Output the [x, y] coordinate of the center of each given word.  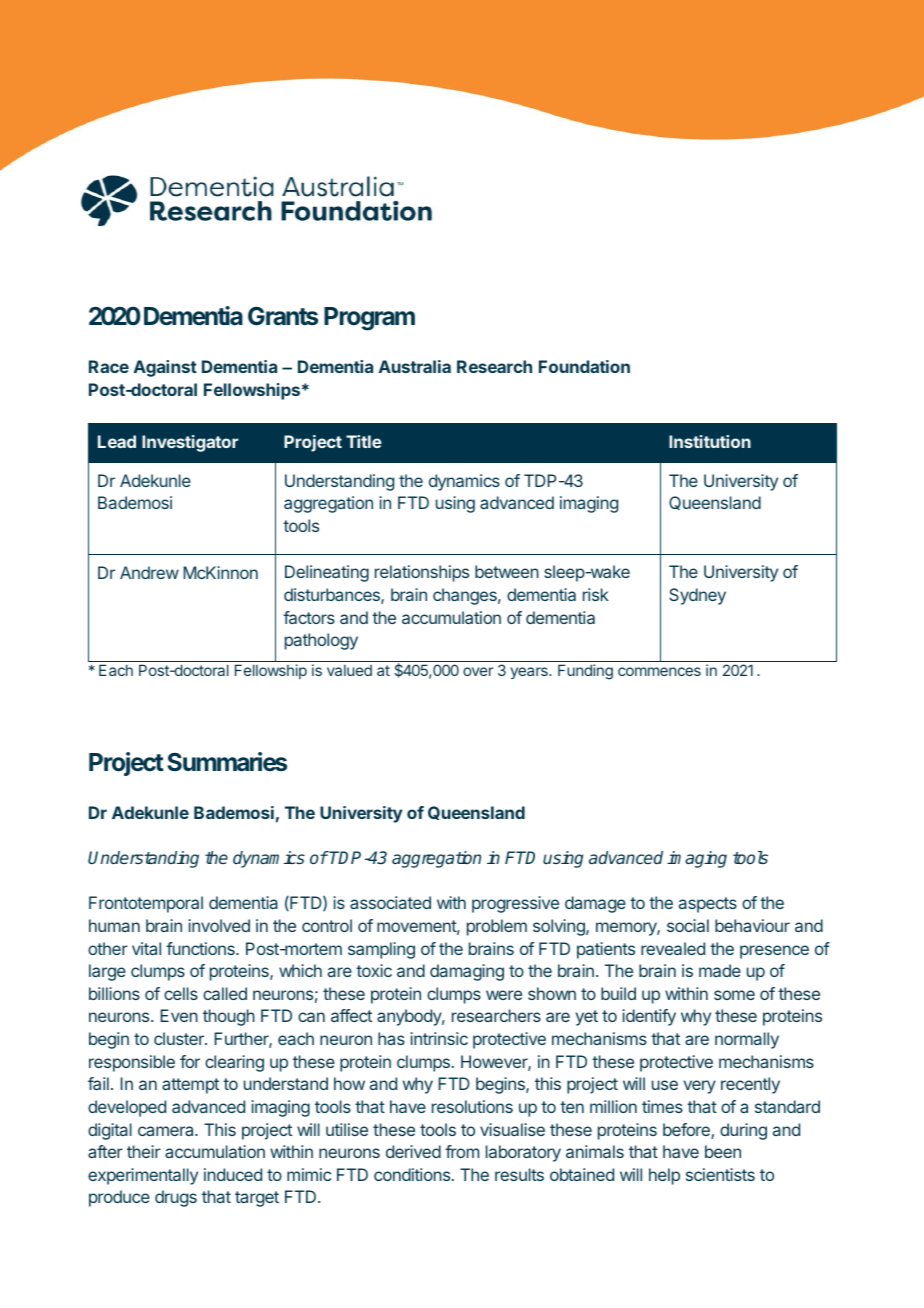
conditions [412, 1174]
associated [390, 902]
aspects [708, 905]
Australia [415, 366]
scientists [720, 1174]
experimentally [143, 1176]
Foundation [584, 366]
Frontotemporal [146, 904]
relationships [422, 573]
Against [165, 368]
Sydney [697, 596]
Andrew [149, 572]
